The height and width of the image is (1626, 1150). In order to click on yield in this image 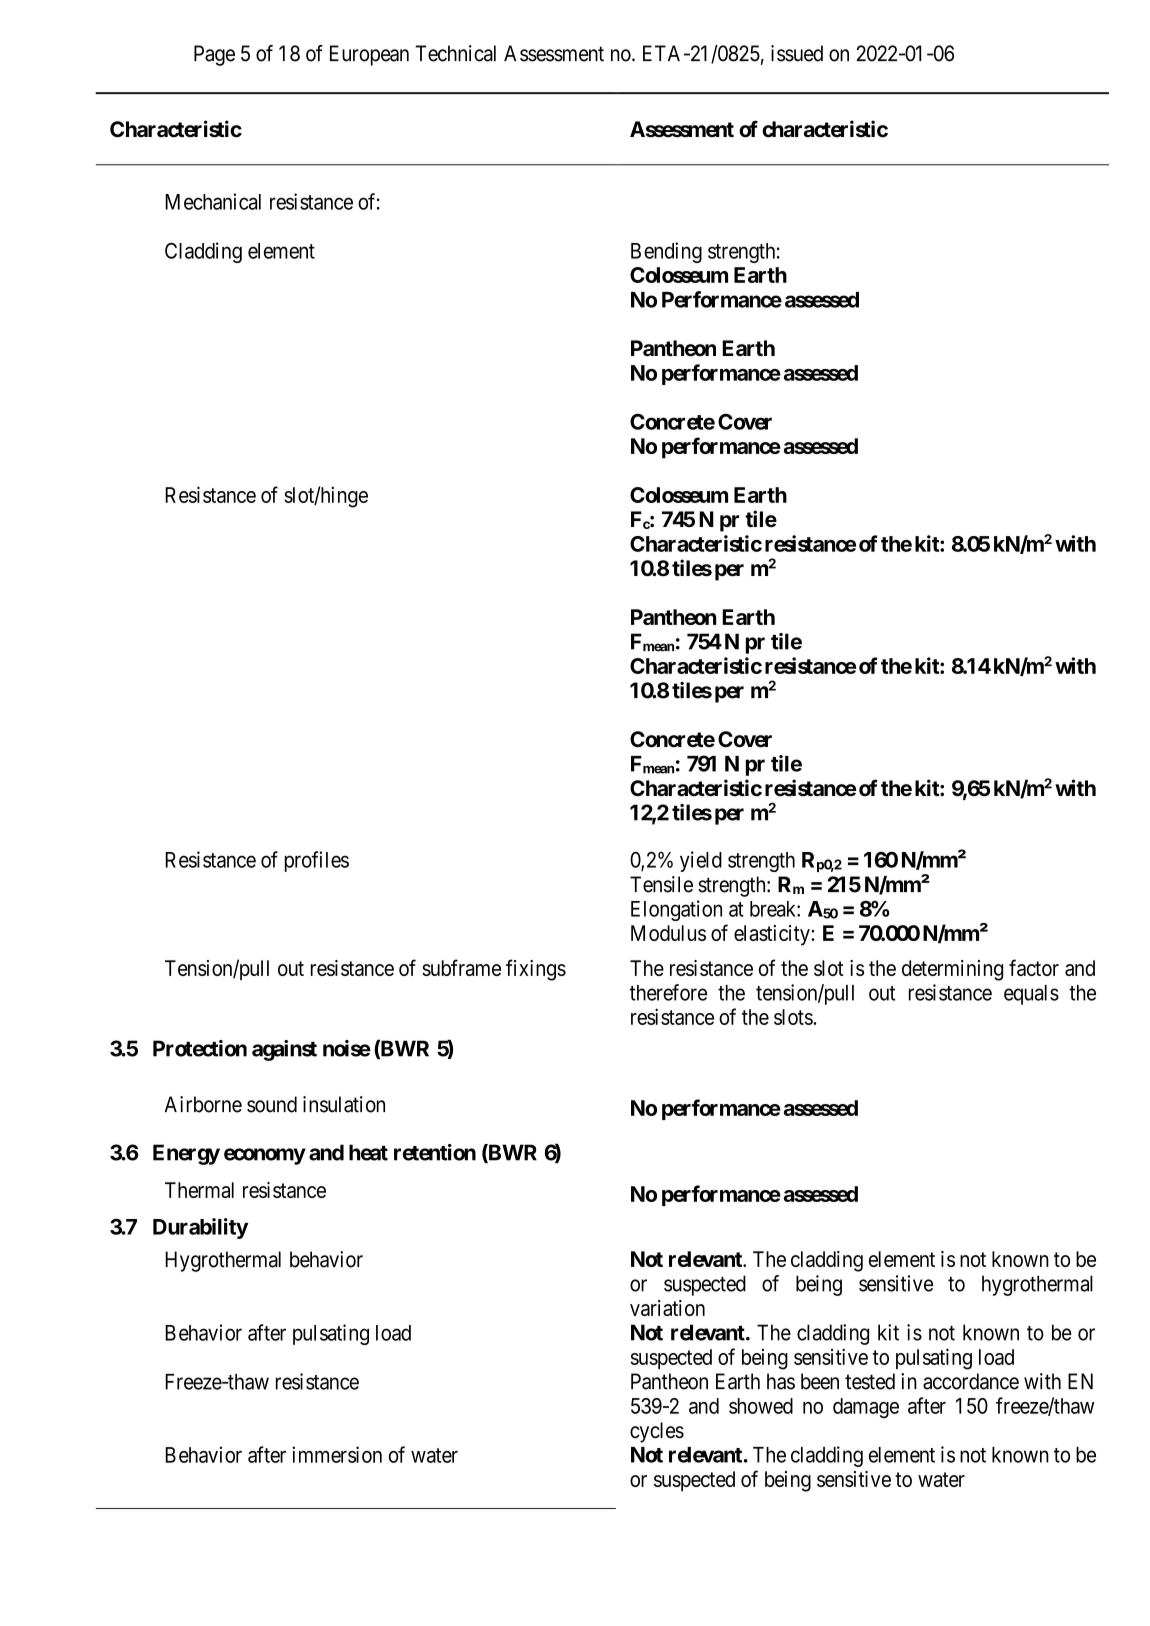, I will do `click(701, 861)`.
